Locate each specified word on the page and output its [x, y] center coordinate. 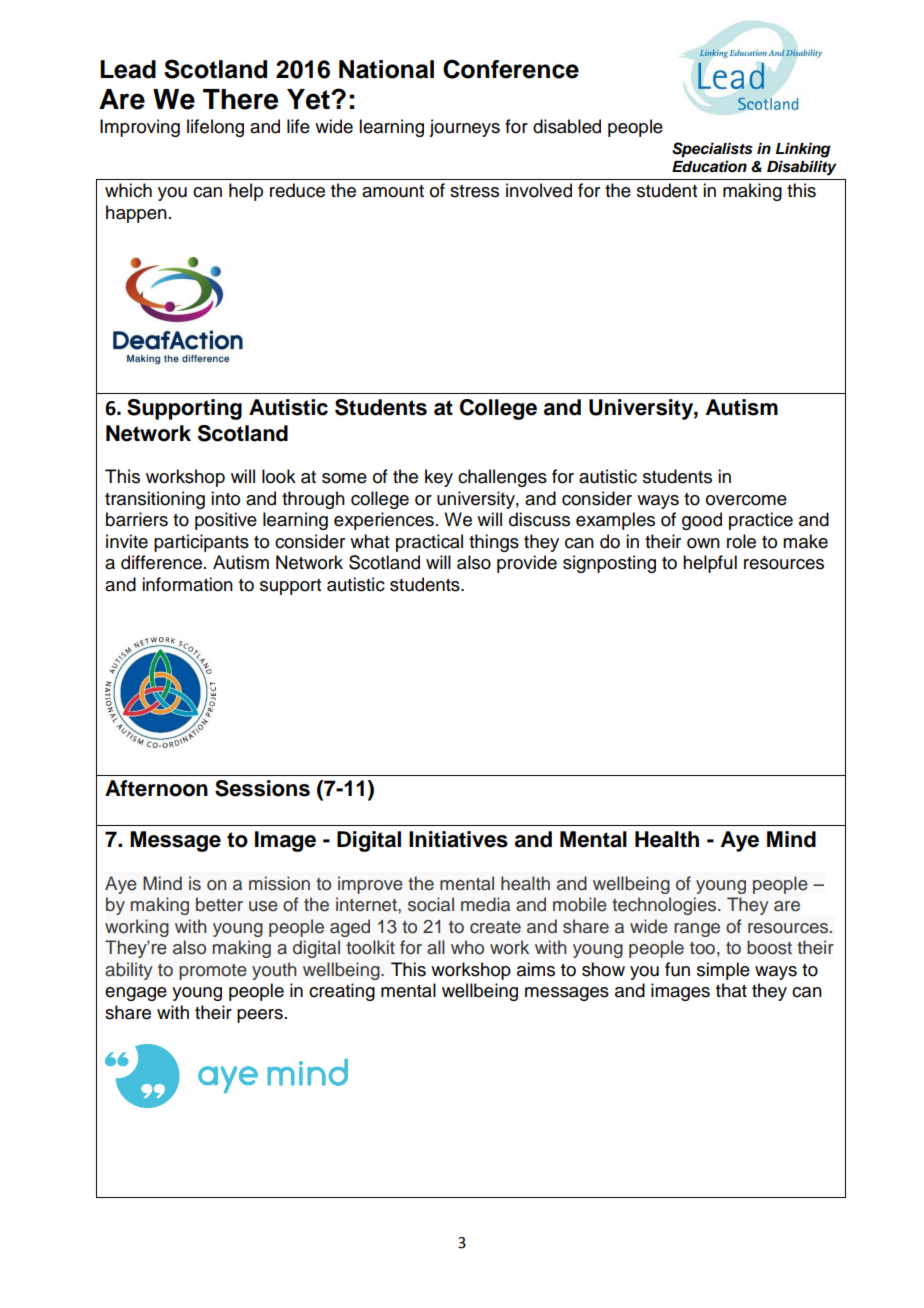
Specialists [712, 150]
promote [213, 972]
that [731, 990]
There [240, 99]
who [467, 947]
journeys [464, 128]
